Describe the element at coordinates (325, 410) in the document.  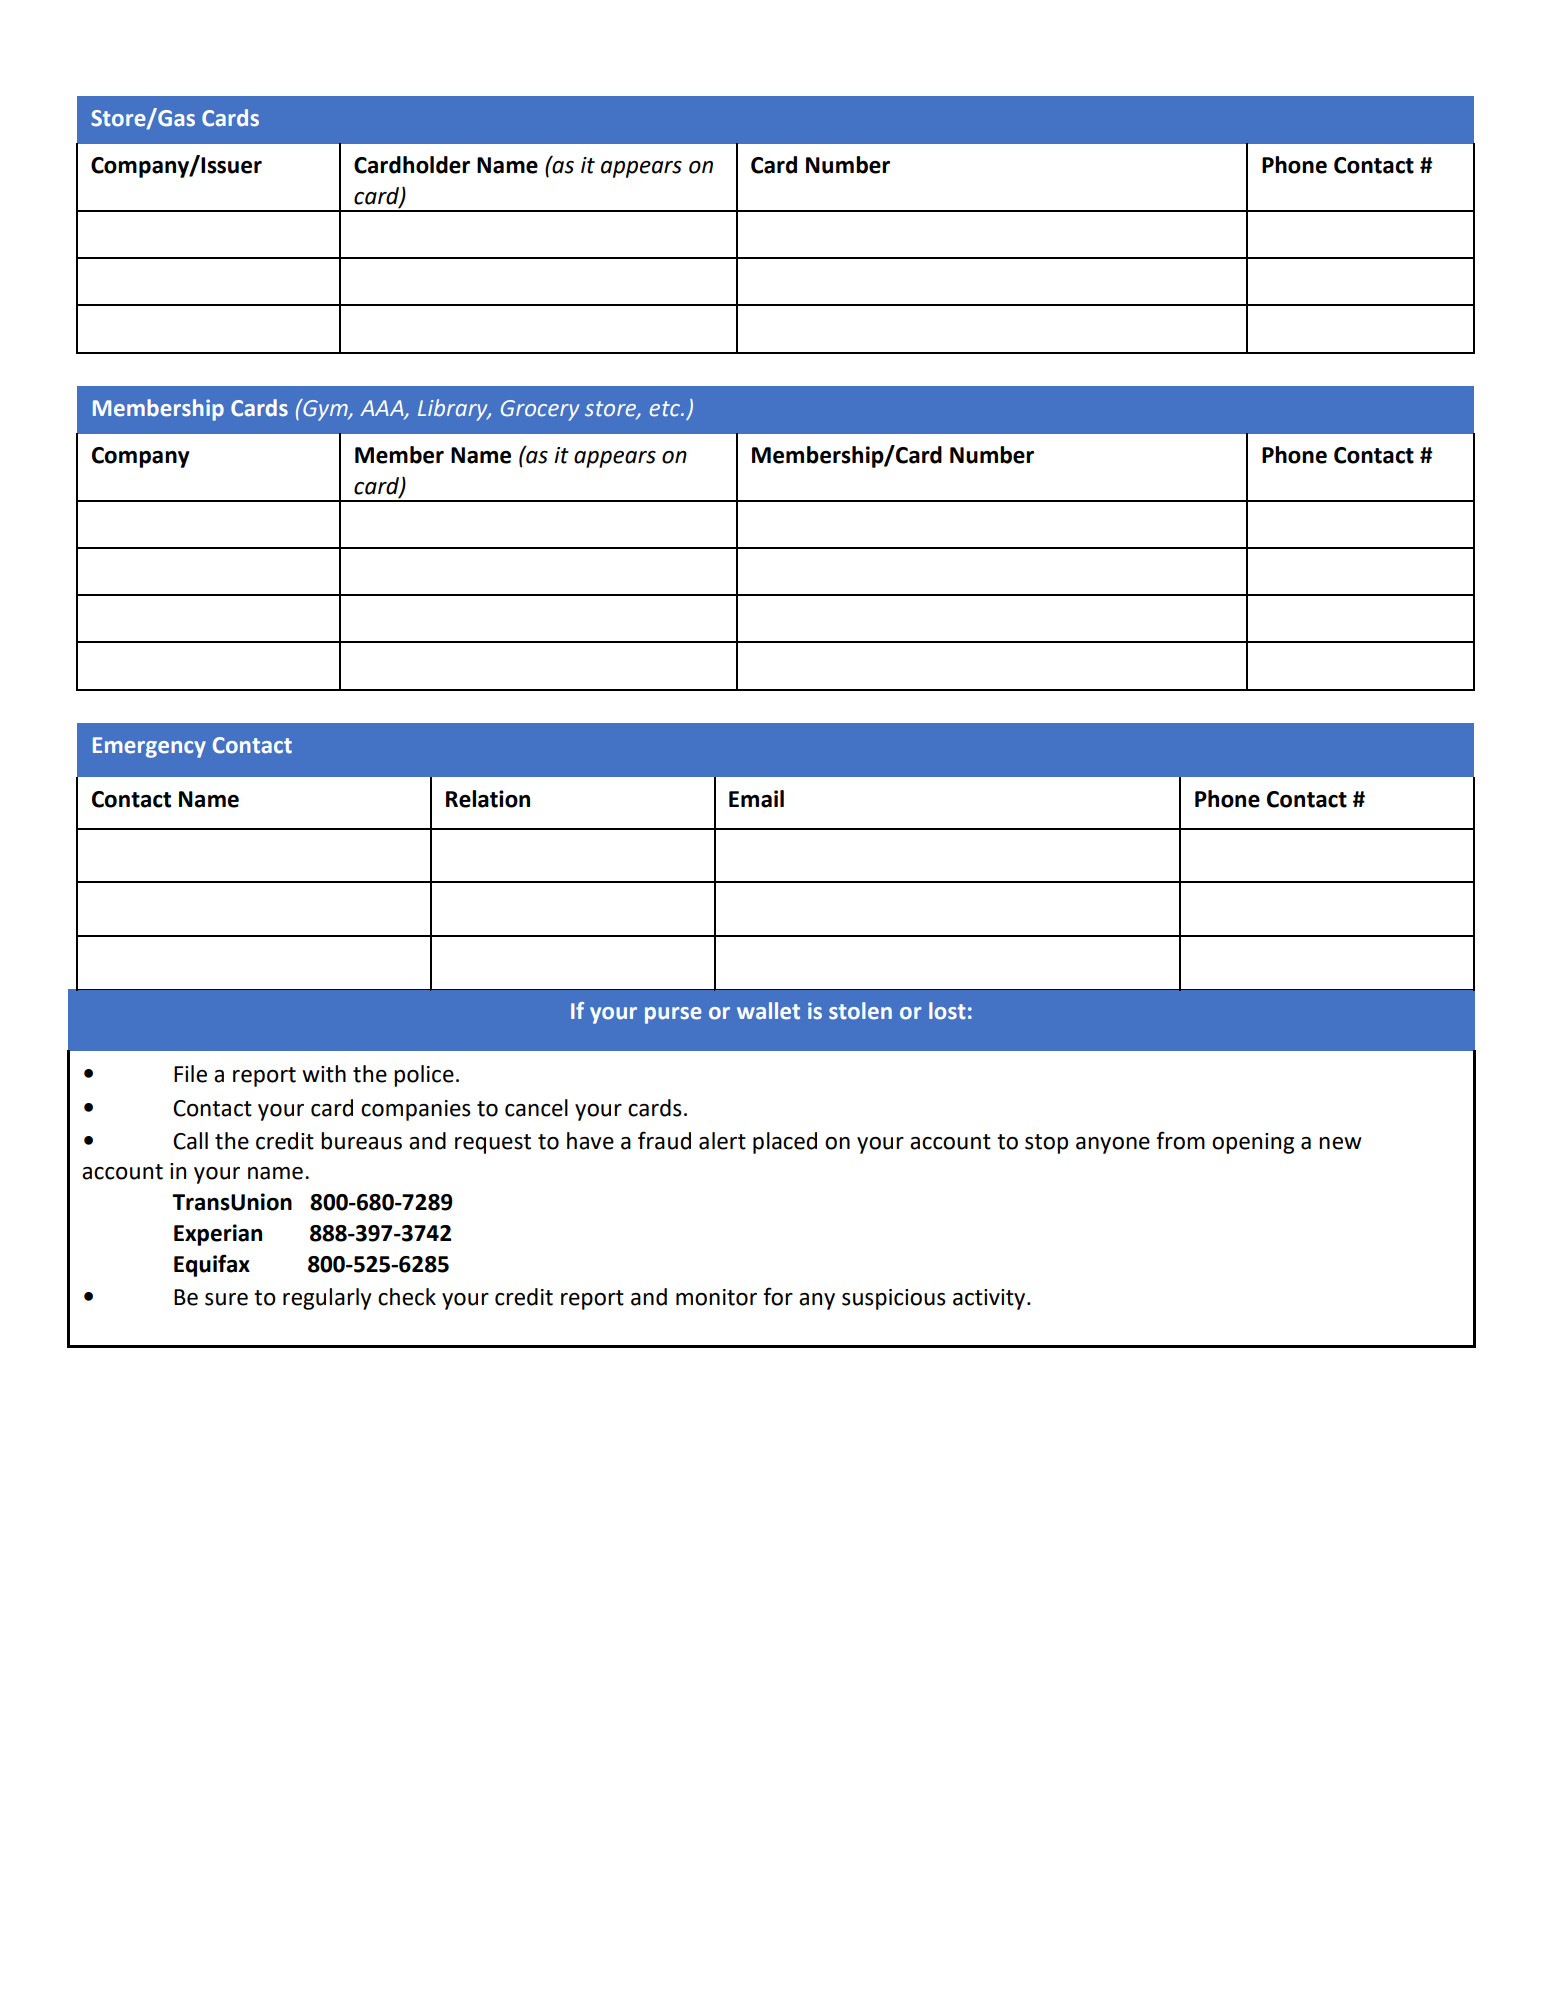
I see `Gym` at that location.
